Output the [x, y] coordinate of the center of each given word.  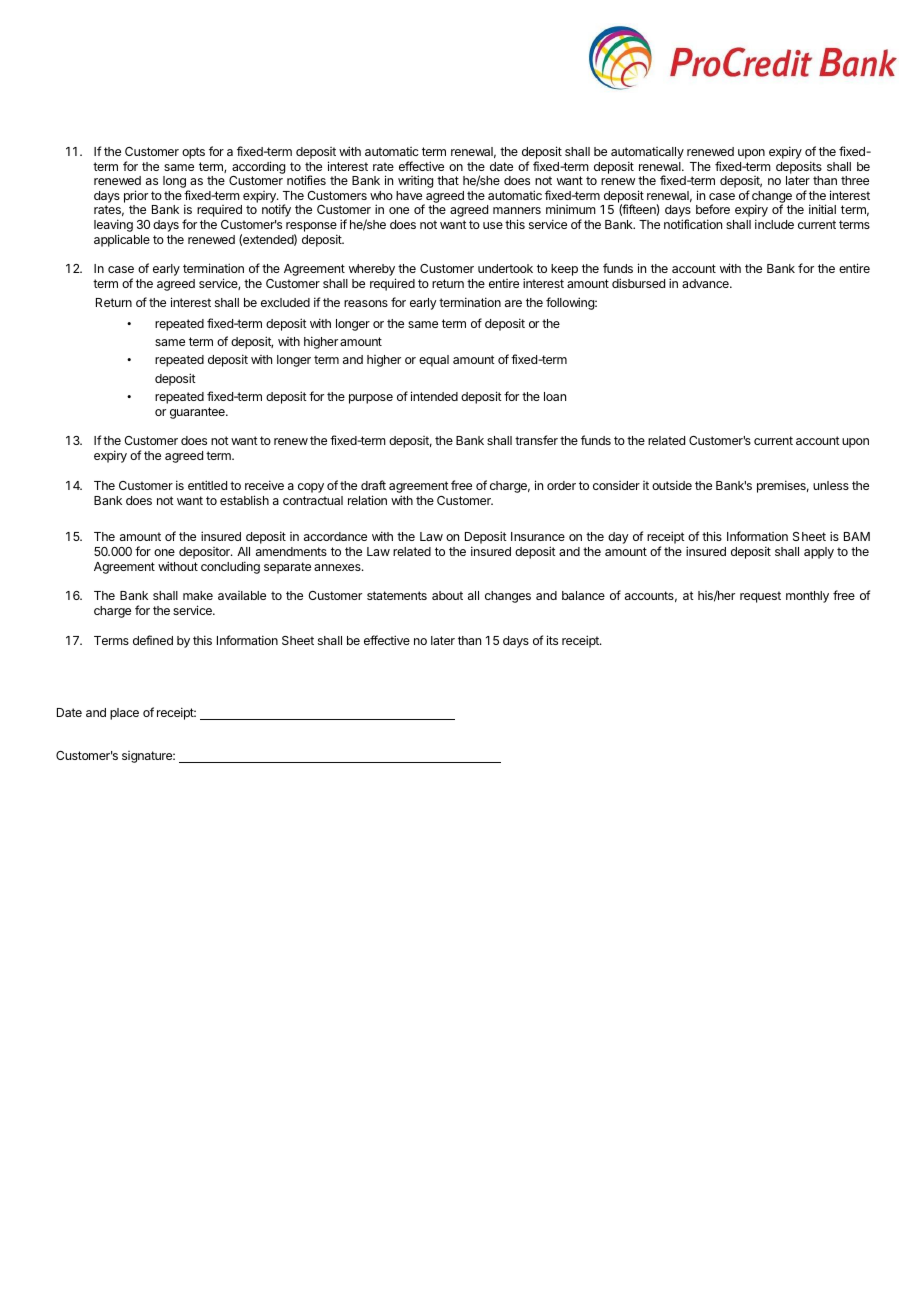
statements [397, 595]
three [855, 180]
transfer [536, 440]
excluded [285, 302]
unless [831, 485]
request [760, 597]
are [513, 303]
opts [193, 153]
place [124, 714]
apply [819, 553]
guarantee [198, 413]
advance [706, 283]
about [447, 595]
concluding [230, 567]
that [448, 180]
